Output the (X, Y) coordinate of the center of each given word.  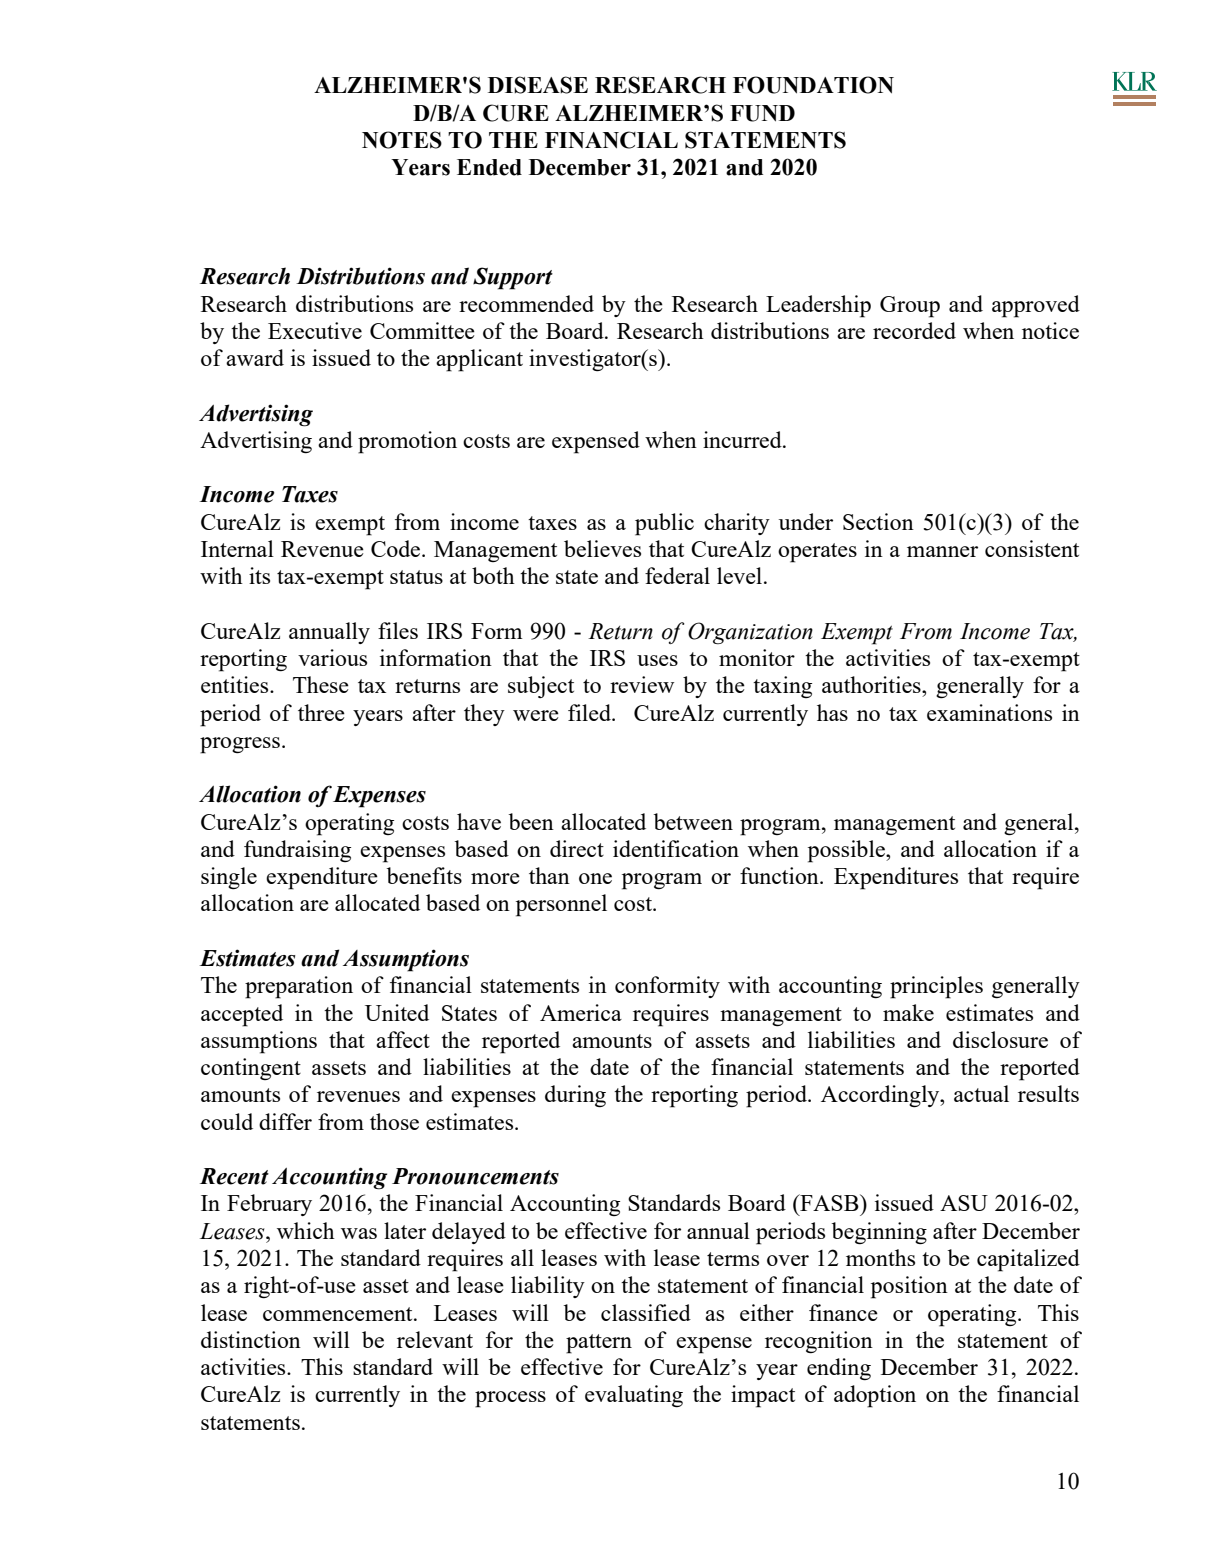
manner (942, 551)
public (664, 524)
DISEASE (538, 85)
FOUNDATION (813, 85)
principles (936, 987)
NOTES (402, 140)
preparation (299, 987)
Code (397, 548)
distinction (251, 1339)
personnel (561, 905)
